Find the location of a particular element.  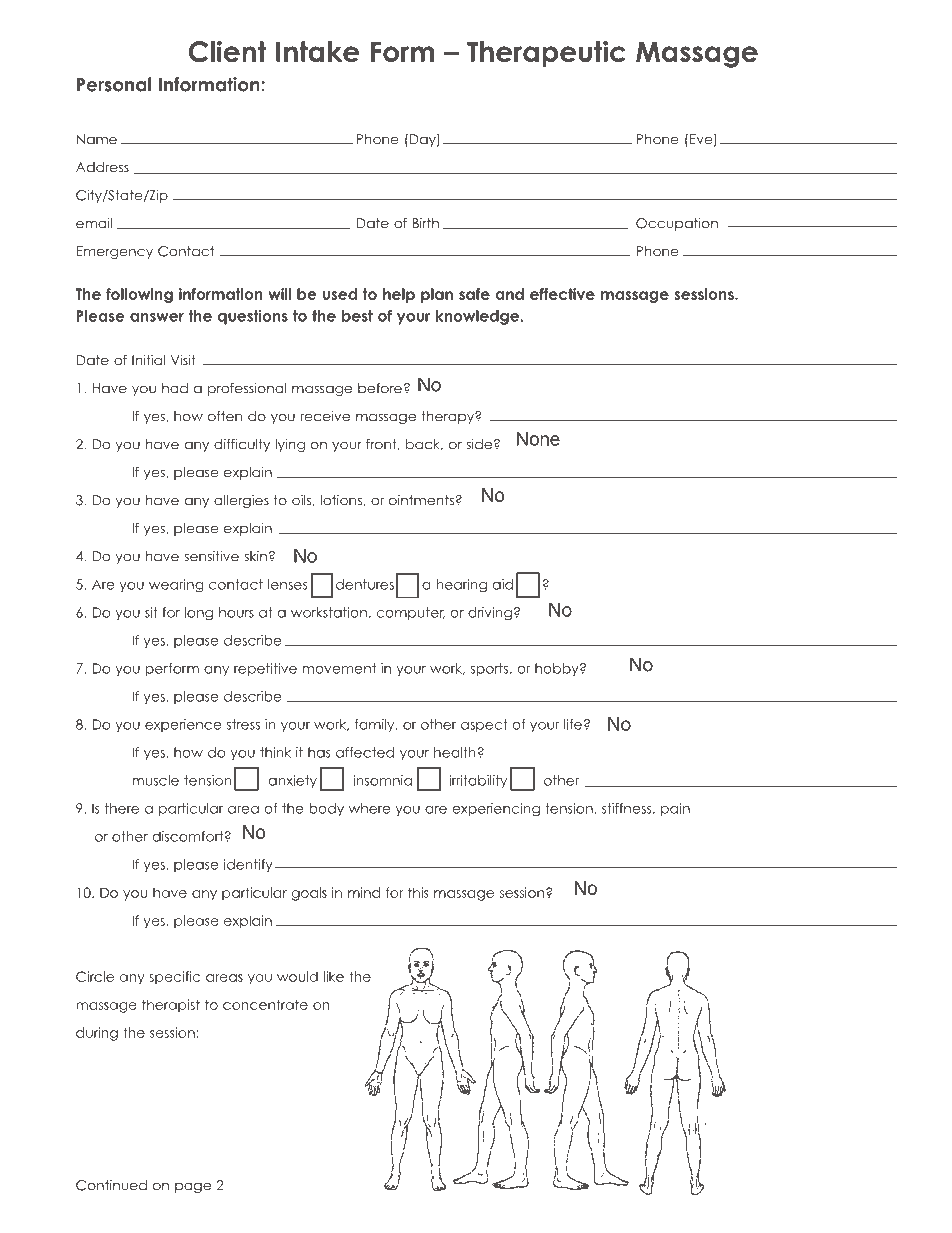

Continued is located at coordinates (111, 1185).
